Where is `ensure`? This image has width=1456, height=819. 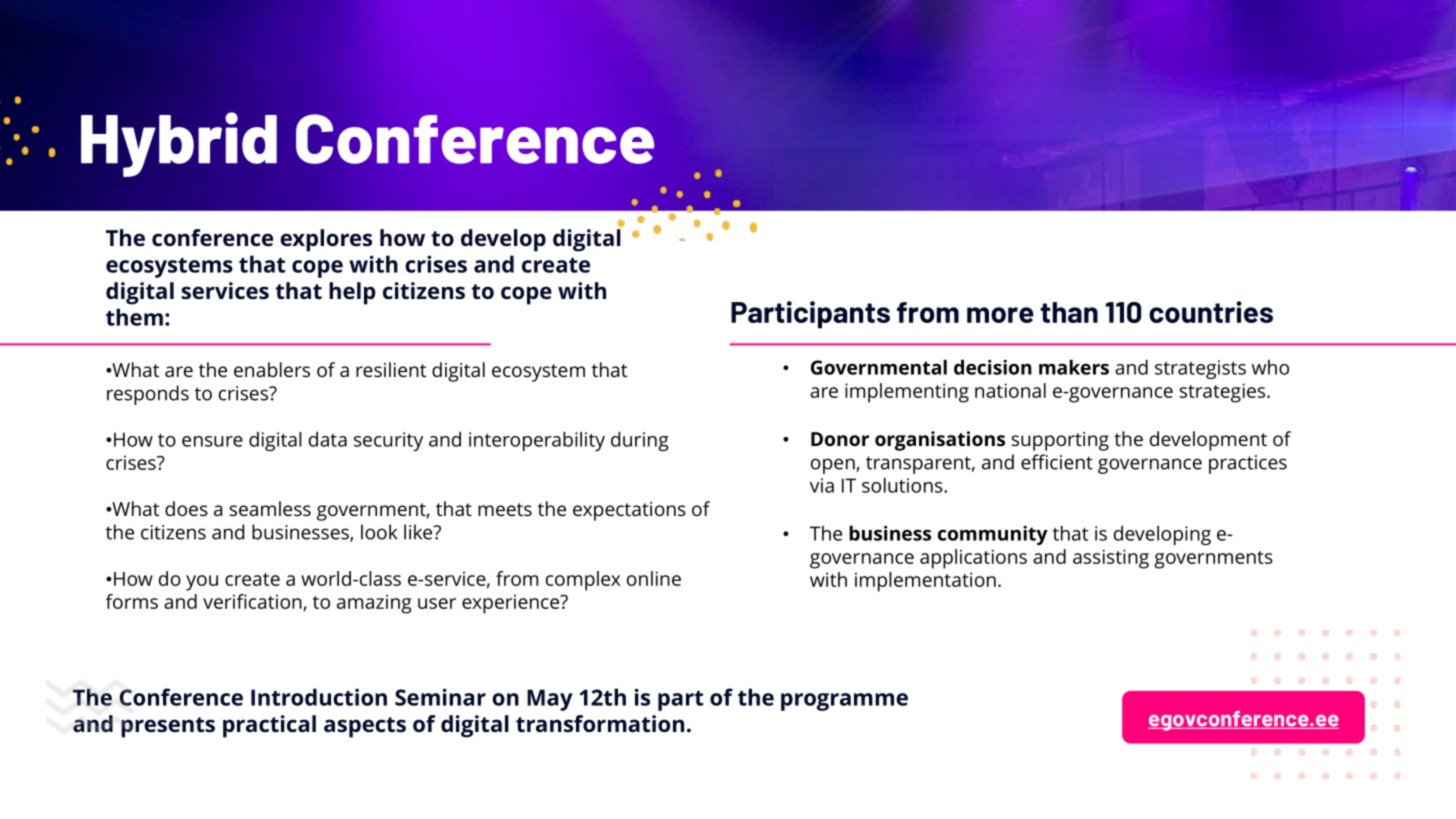
ensure is located at coordinates (212, 441).
